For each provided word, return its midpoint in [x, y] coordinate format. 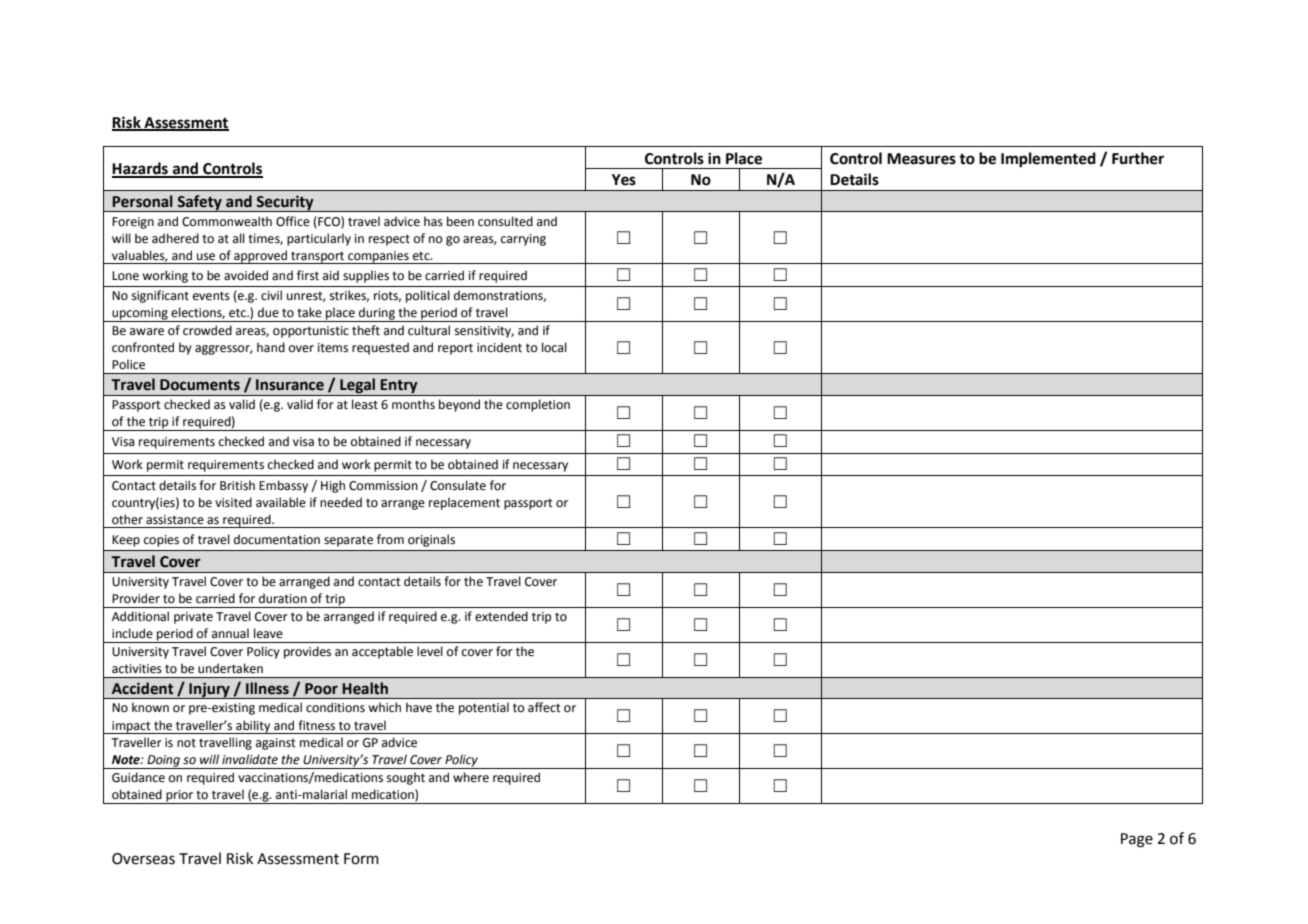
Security [285, 203]
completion [538, 405]
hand [271, 347]
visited [233, 502]
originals [431, 540]
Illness [267, 688]
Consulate [458, 485]
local [554, 347]
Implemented [1048, 160]
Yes [624, 180]
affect [544, 707]
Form [361, 859]
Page [1137, 840]
